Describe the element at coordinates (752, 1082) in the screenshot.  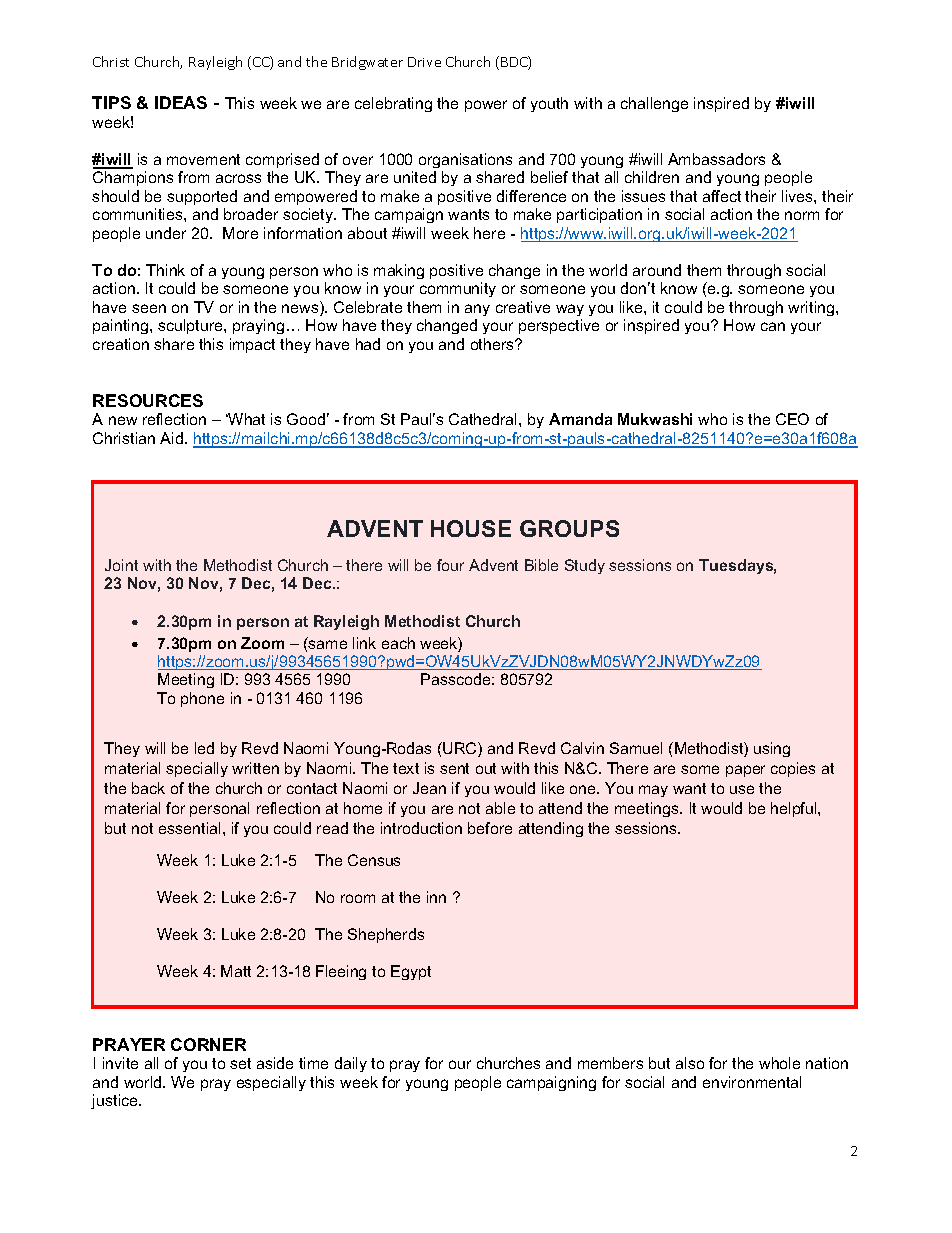
I see `environmental` at that location.
